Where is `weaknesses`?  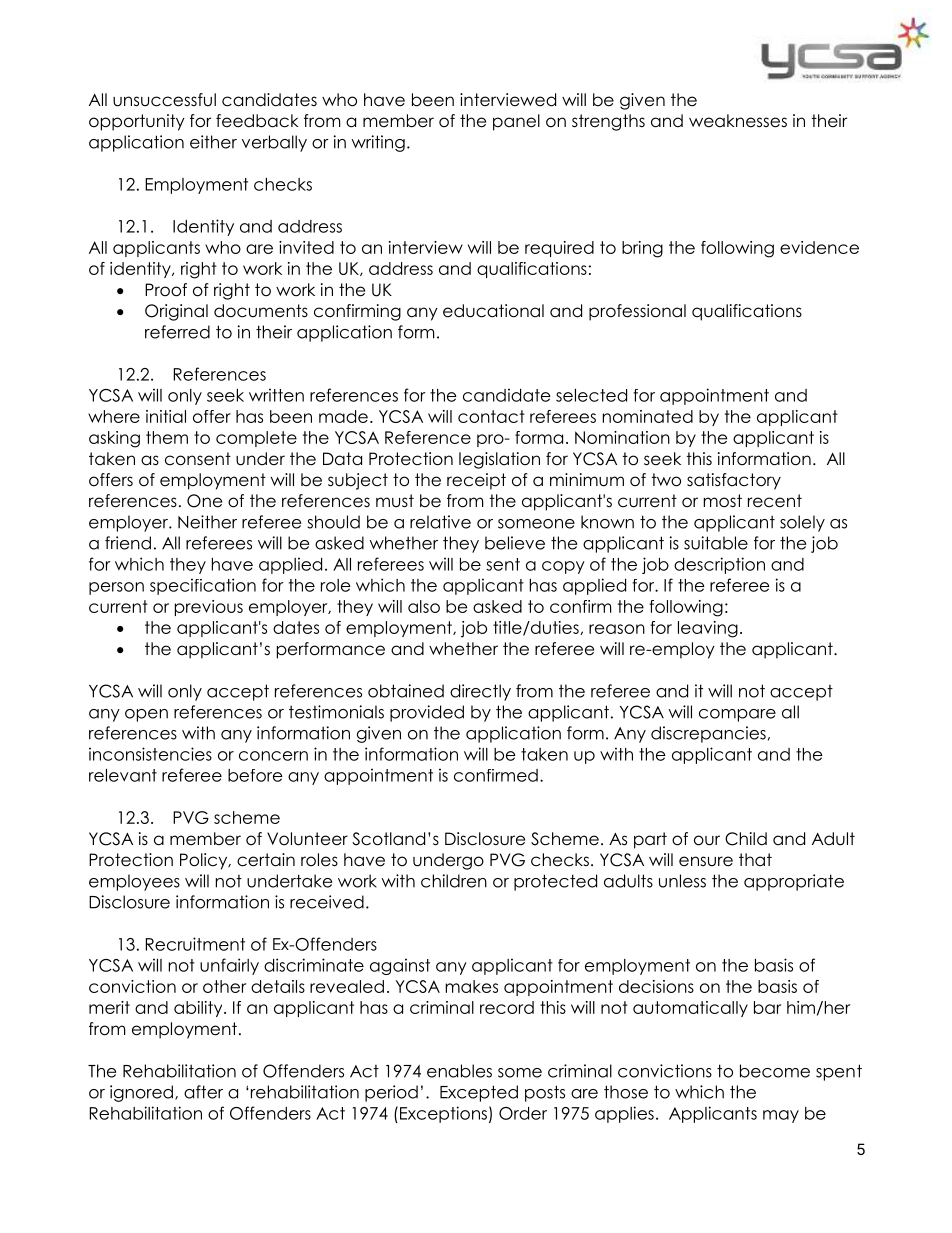 weaknesses is located at coordinates (738, 121).
